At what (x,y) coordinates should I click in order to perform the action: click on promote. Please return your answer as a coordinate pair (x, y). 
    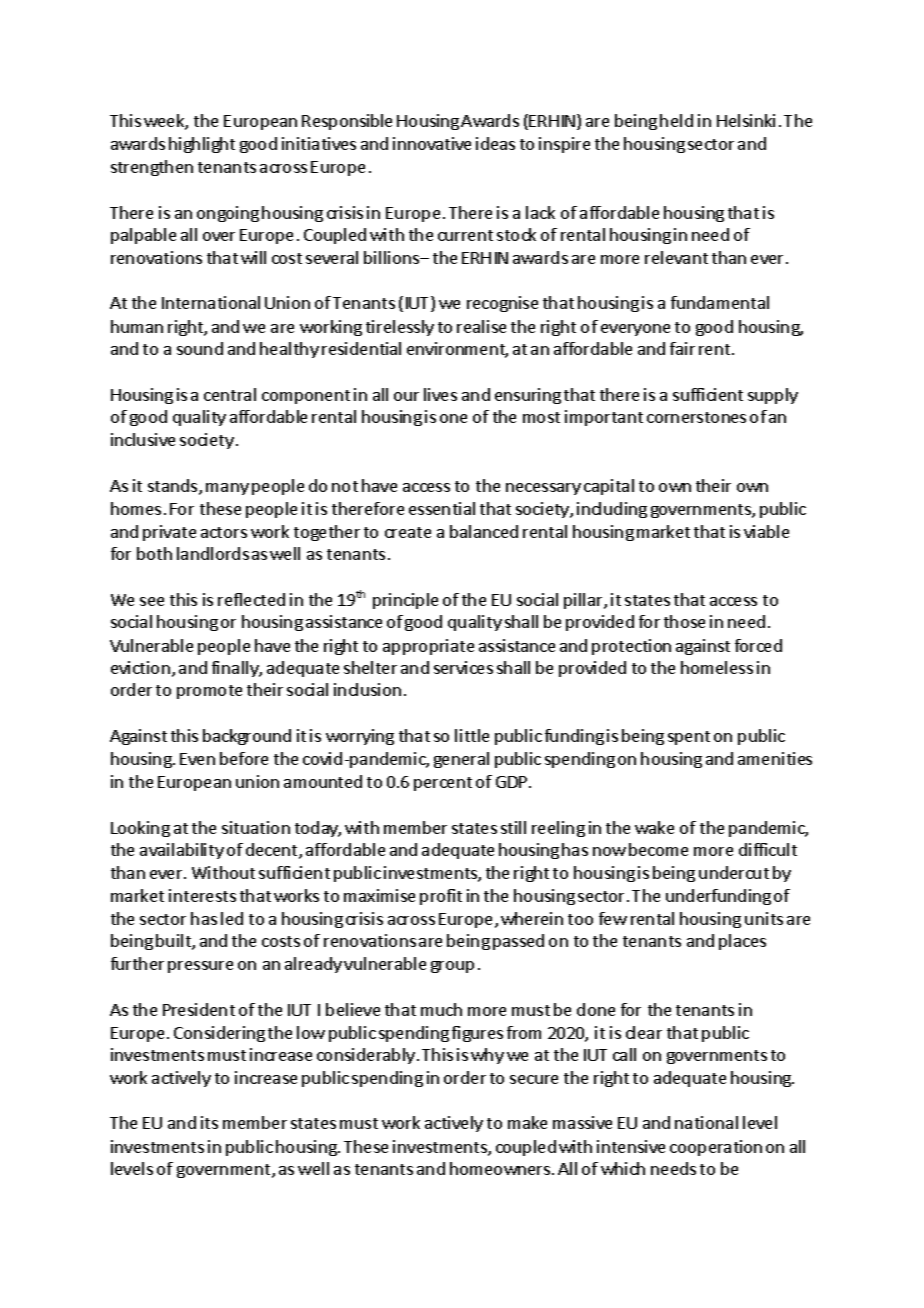
    Looking at the image, I should click on (209, 692).
